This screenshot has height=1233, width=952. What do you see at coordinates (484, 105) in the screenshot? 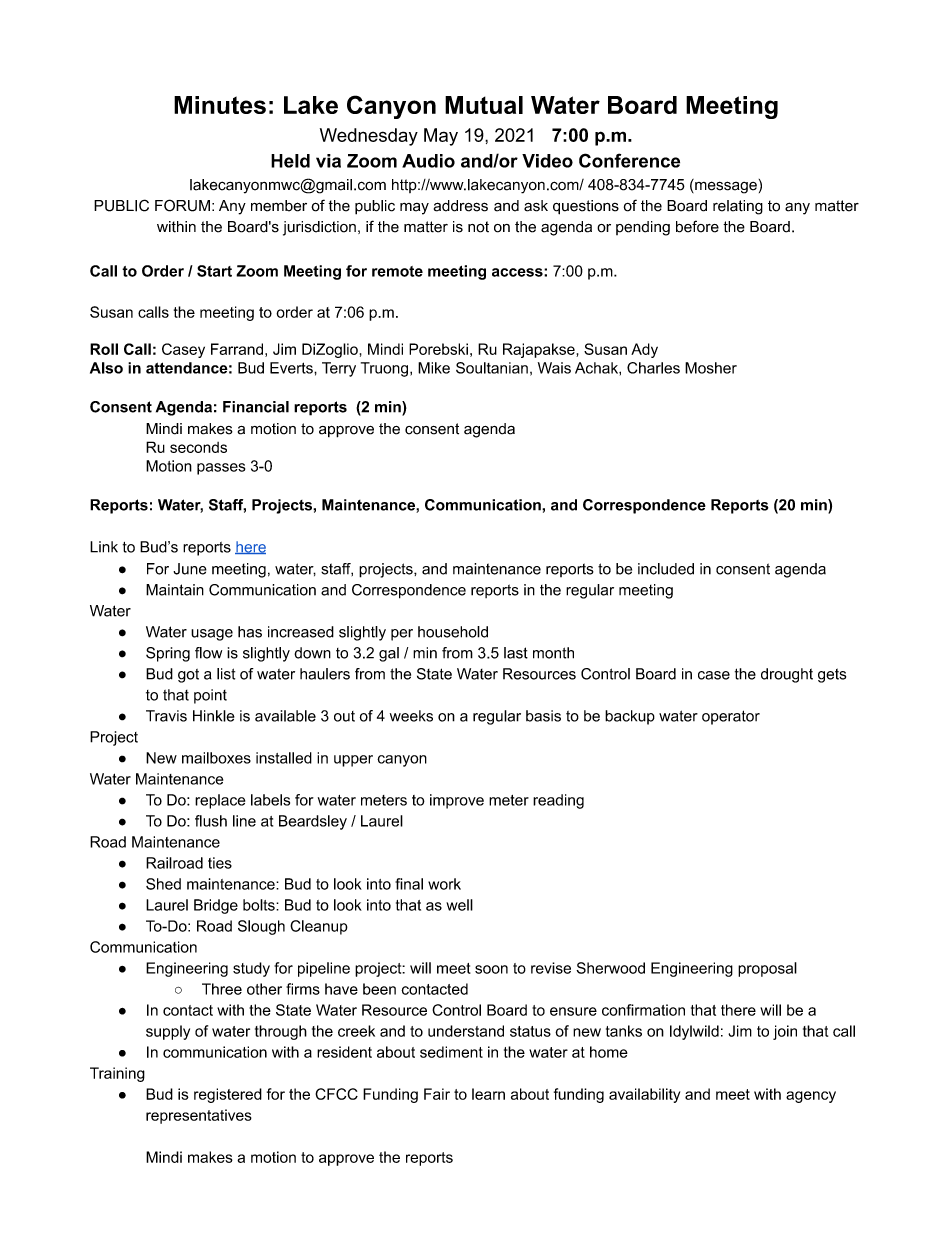
I see `Mutual` at bounding box center [484, 105].
